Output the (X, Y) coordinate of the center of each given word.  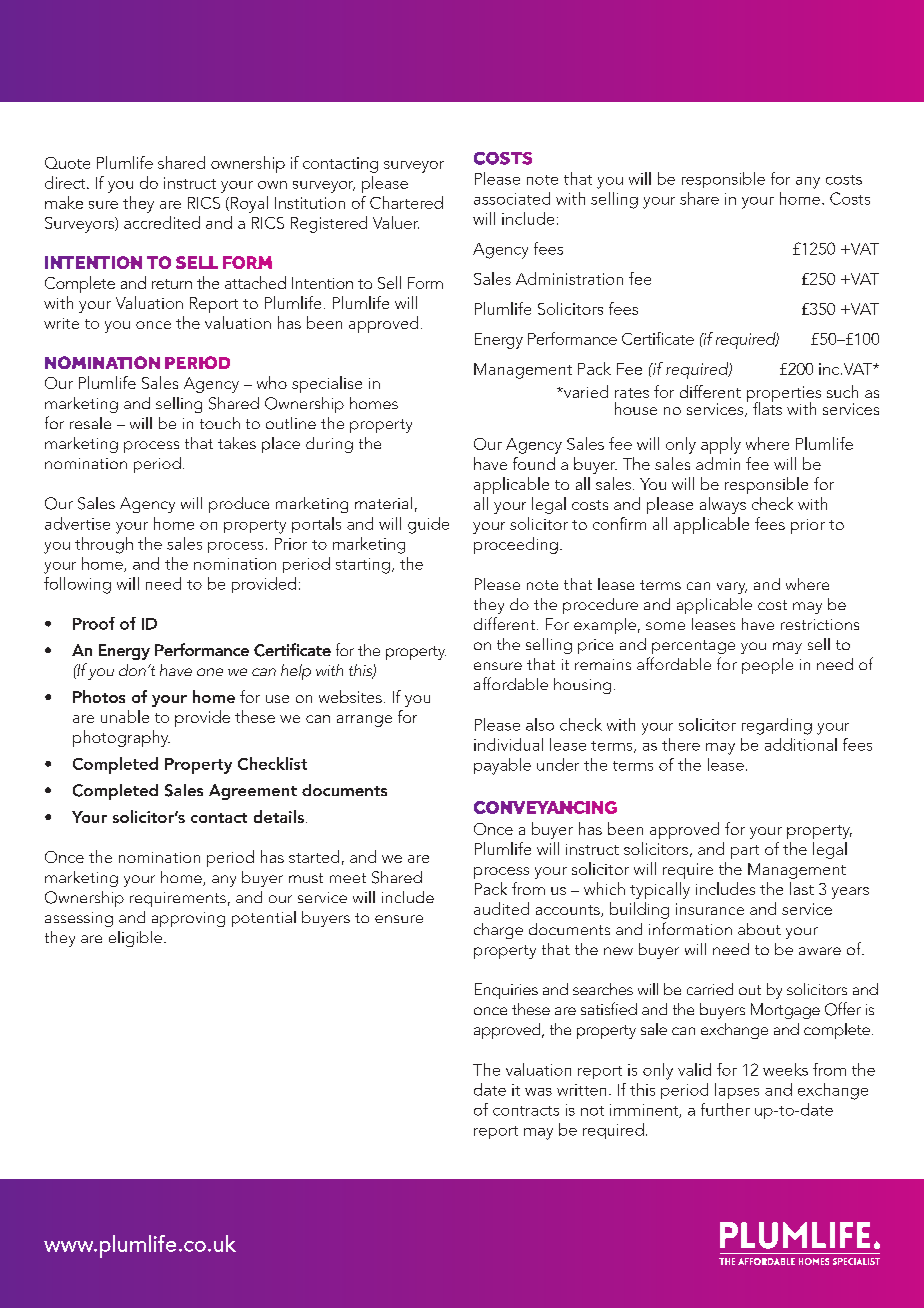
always (723, 505)
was (538, 1092)
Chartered (406, 202)
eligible (135, 939)
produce (239, 505)
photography (121, 738)
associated (512, 198)
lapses (737, 1091)
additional (801, 744)
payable (502, 766)
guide (428, 525)
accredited (162, 222)
